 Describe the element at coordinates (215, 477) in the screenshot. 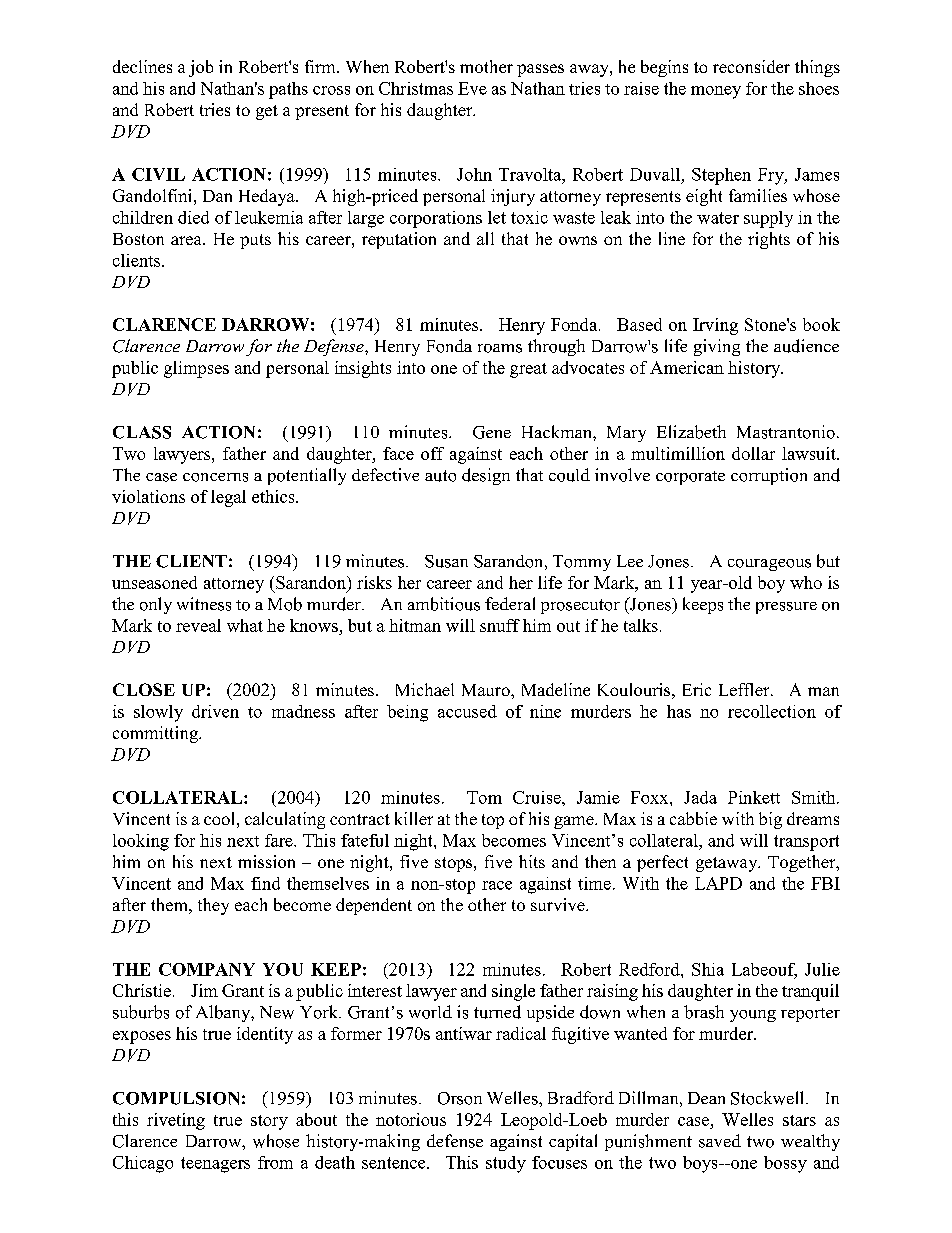

I see `concerns` at that location.
